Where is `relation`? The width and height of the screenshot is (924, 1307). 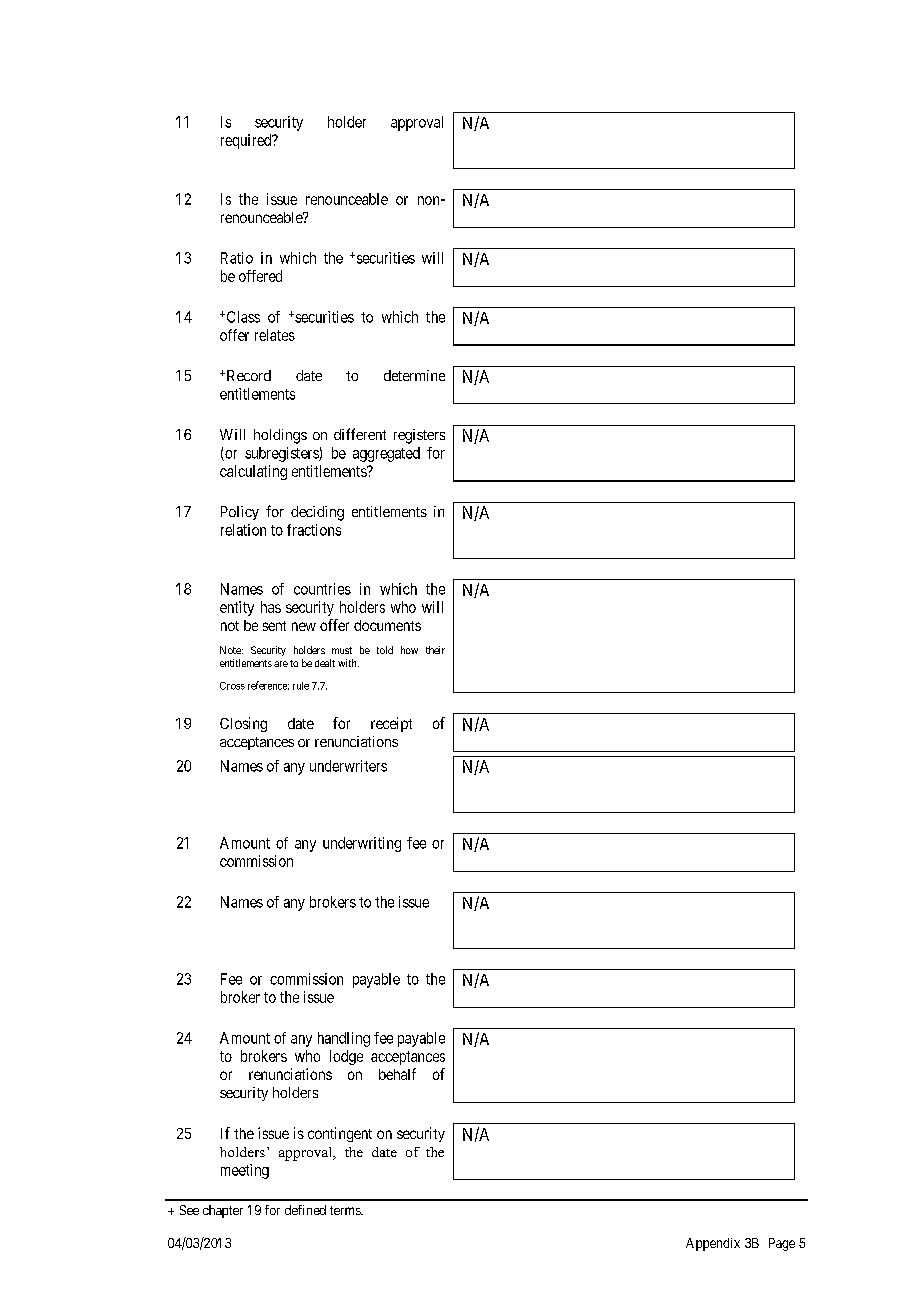 relation is located at coordinates (243, 530).
